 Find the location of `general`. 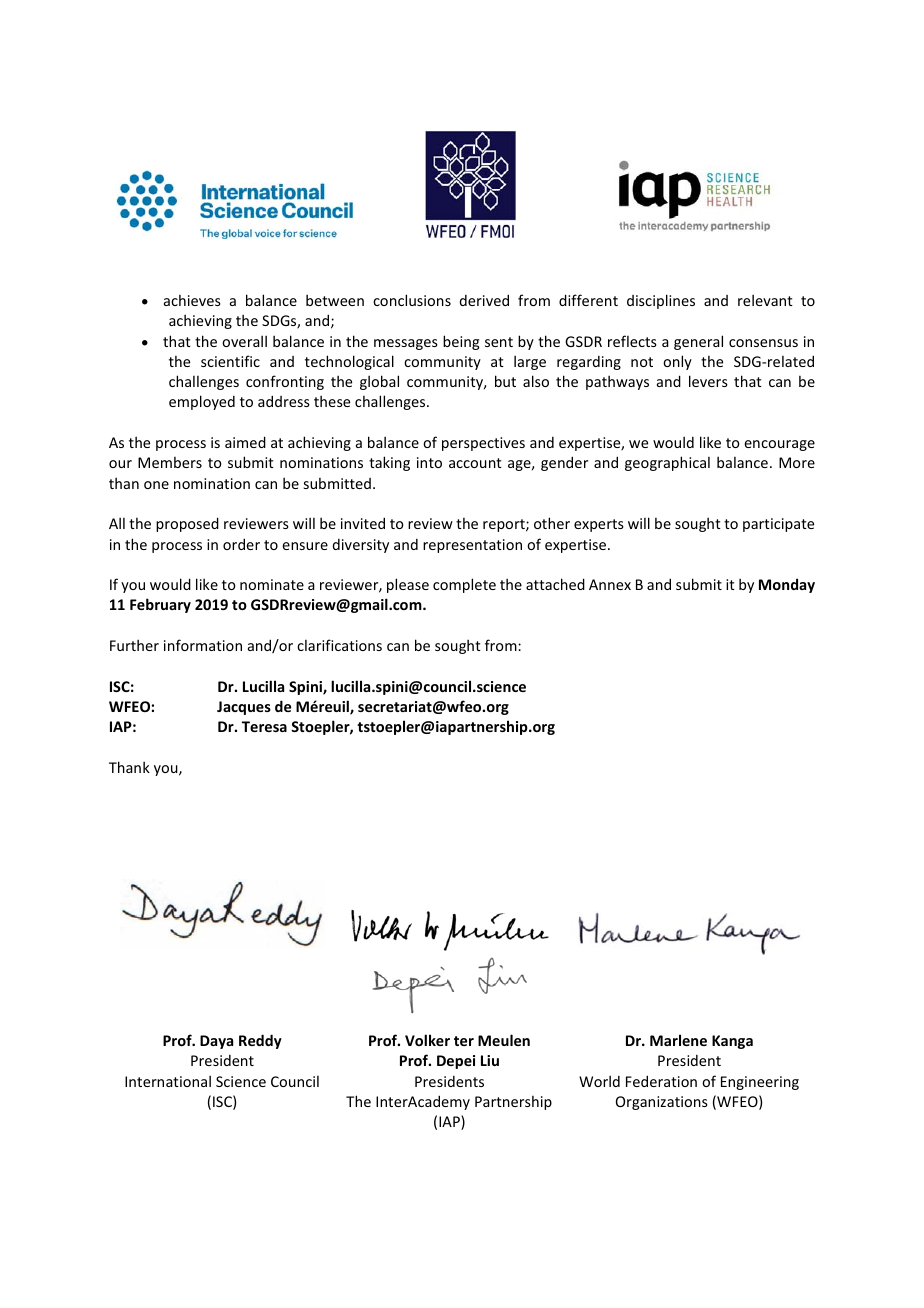

general is located at coordinates (698, 342).
